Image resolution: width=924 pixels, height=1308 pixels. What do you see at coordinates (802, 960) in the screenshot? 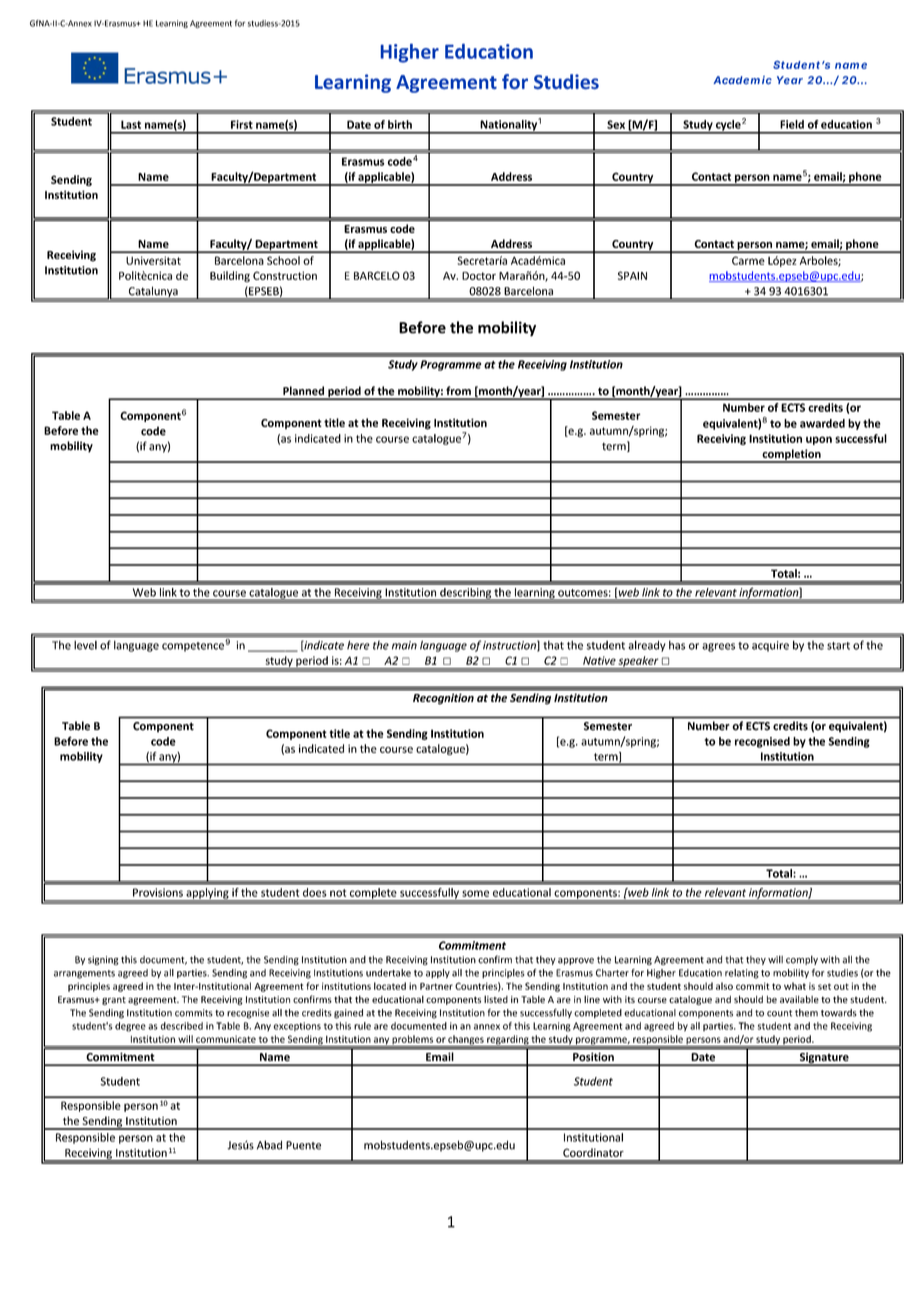
I see `comply` at bounding box center [802, 960].
